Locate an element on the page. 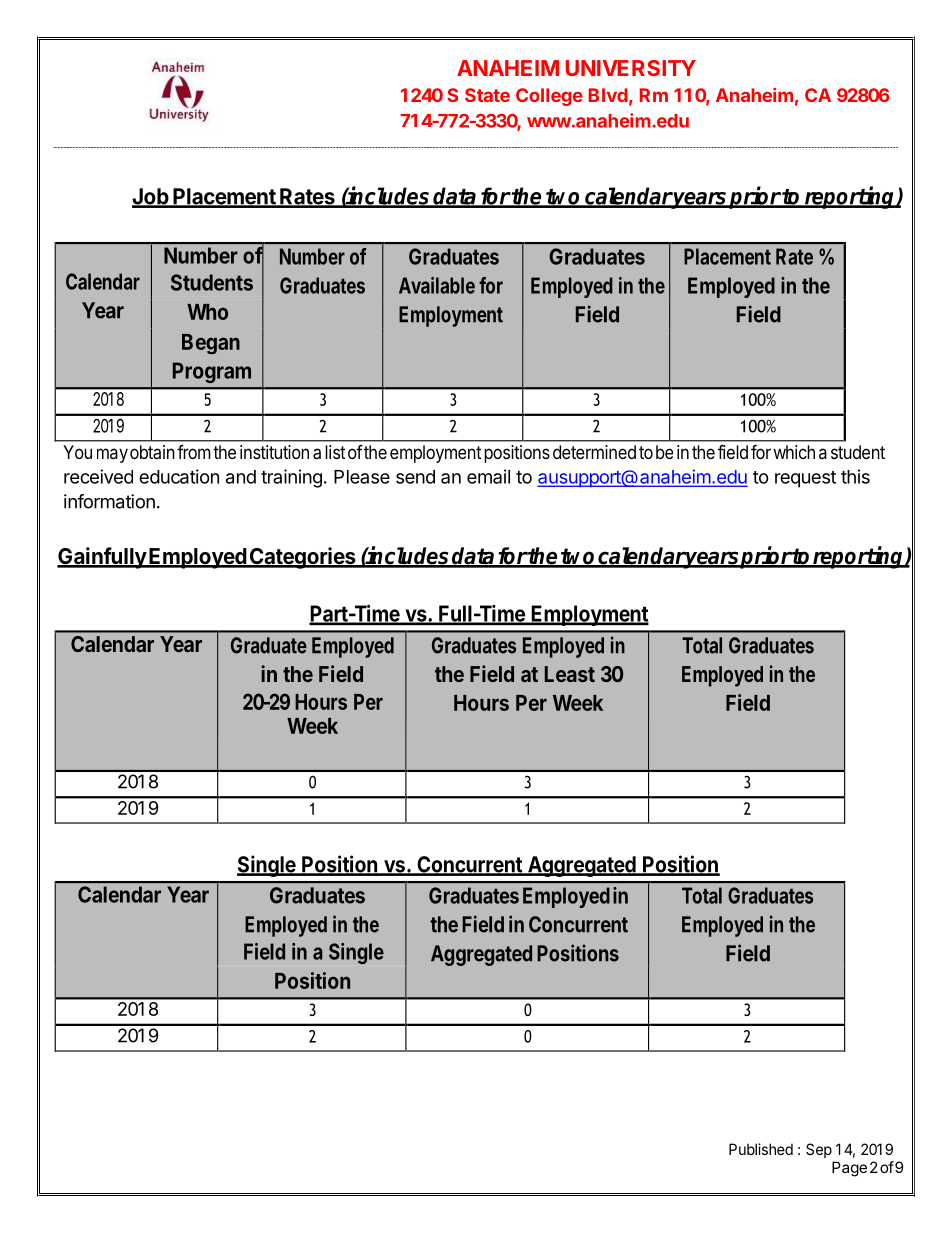 Image resolution: width=952 pixels, height=1233 pixels. which is located at coordinates (794, 452).
